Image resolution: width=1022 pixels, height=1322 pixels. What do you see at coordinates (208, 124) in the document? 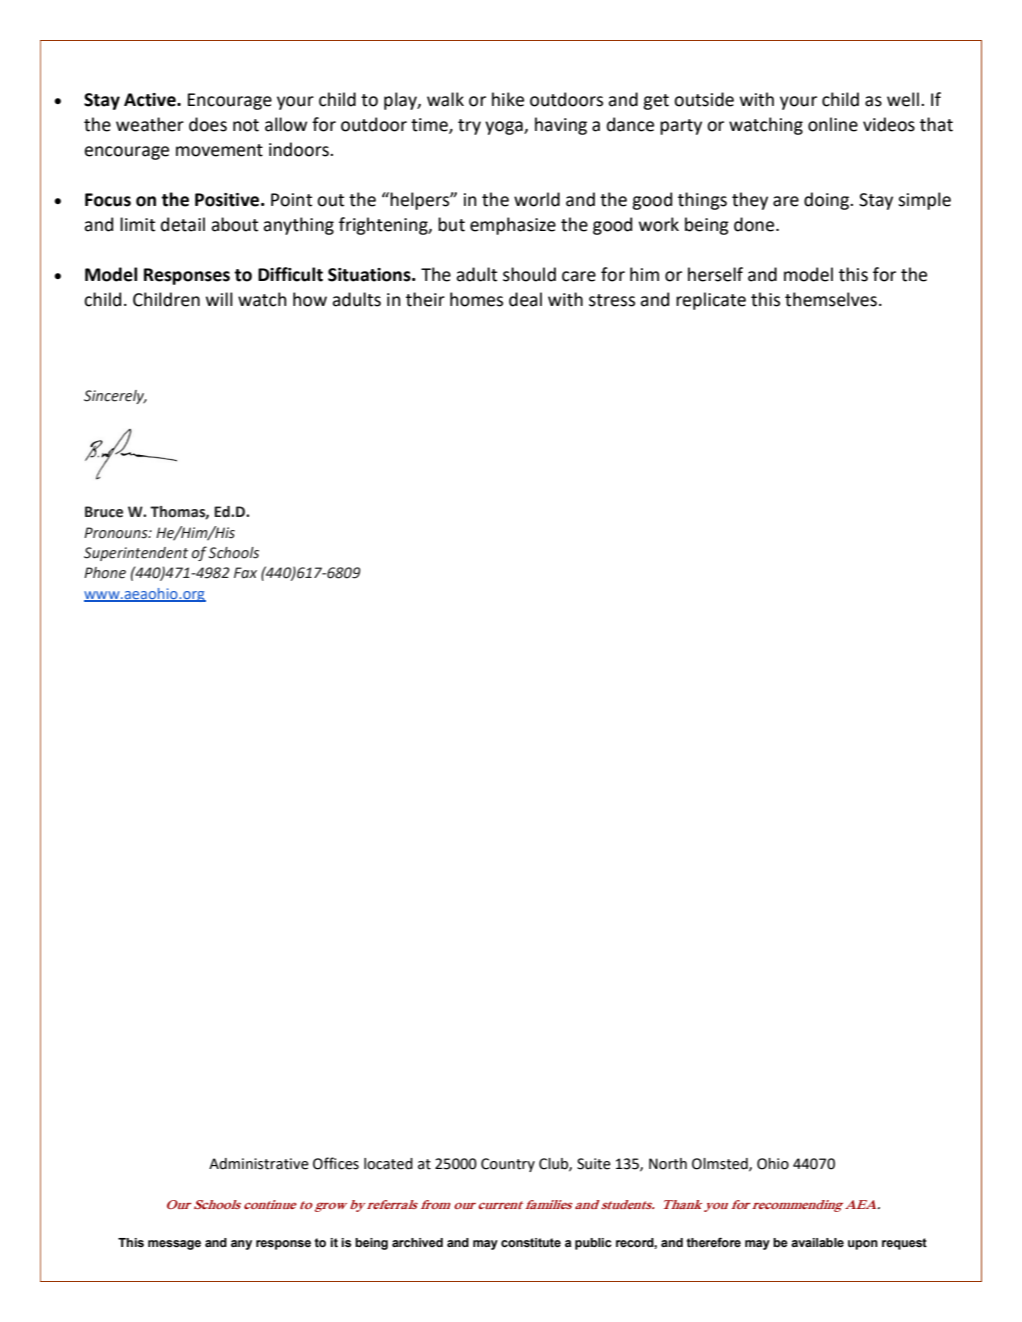
I see `does` at bounding box center [208, 124].
